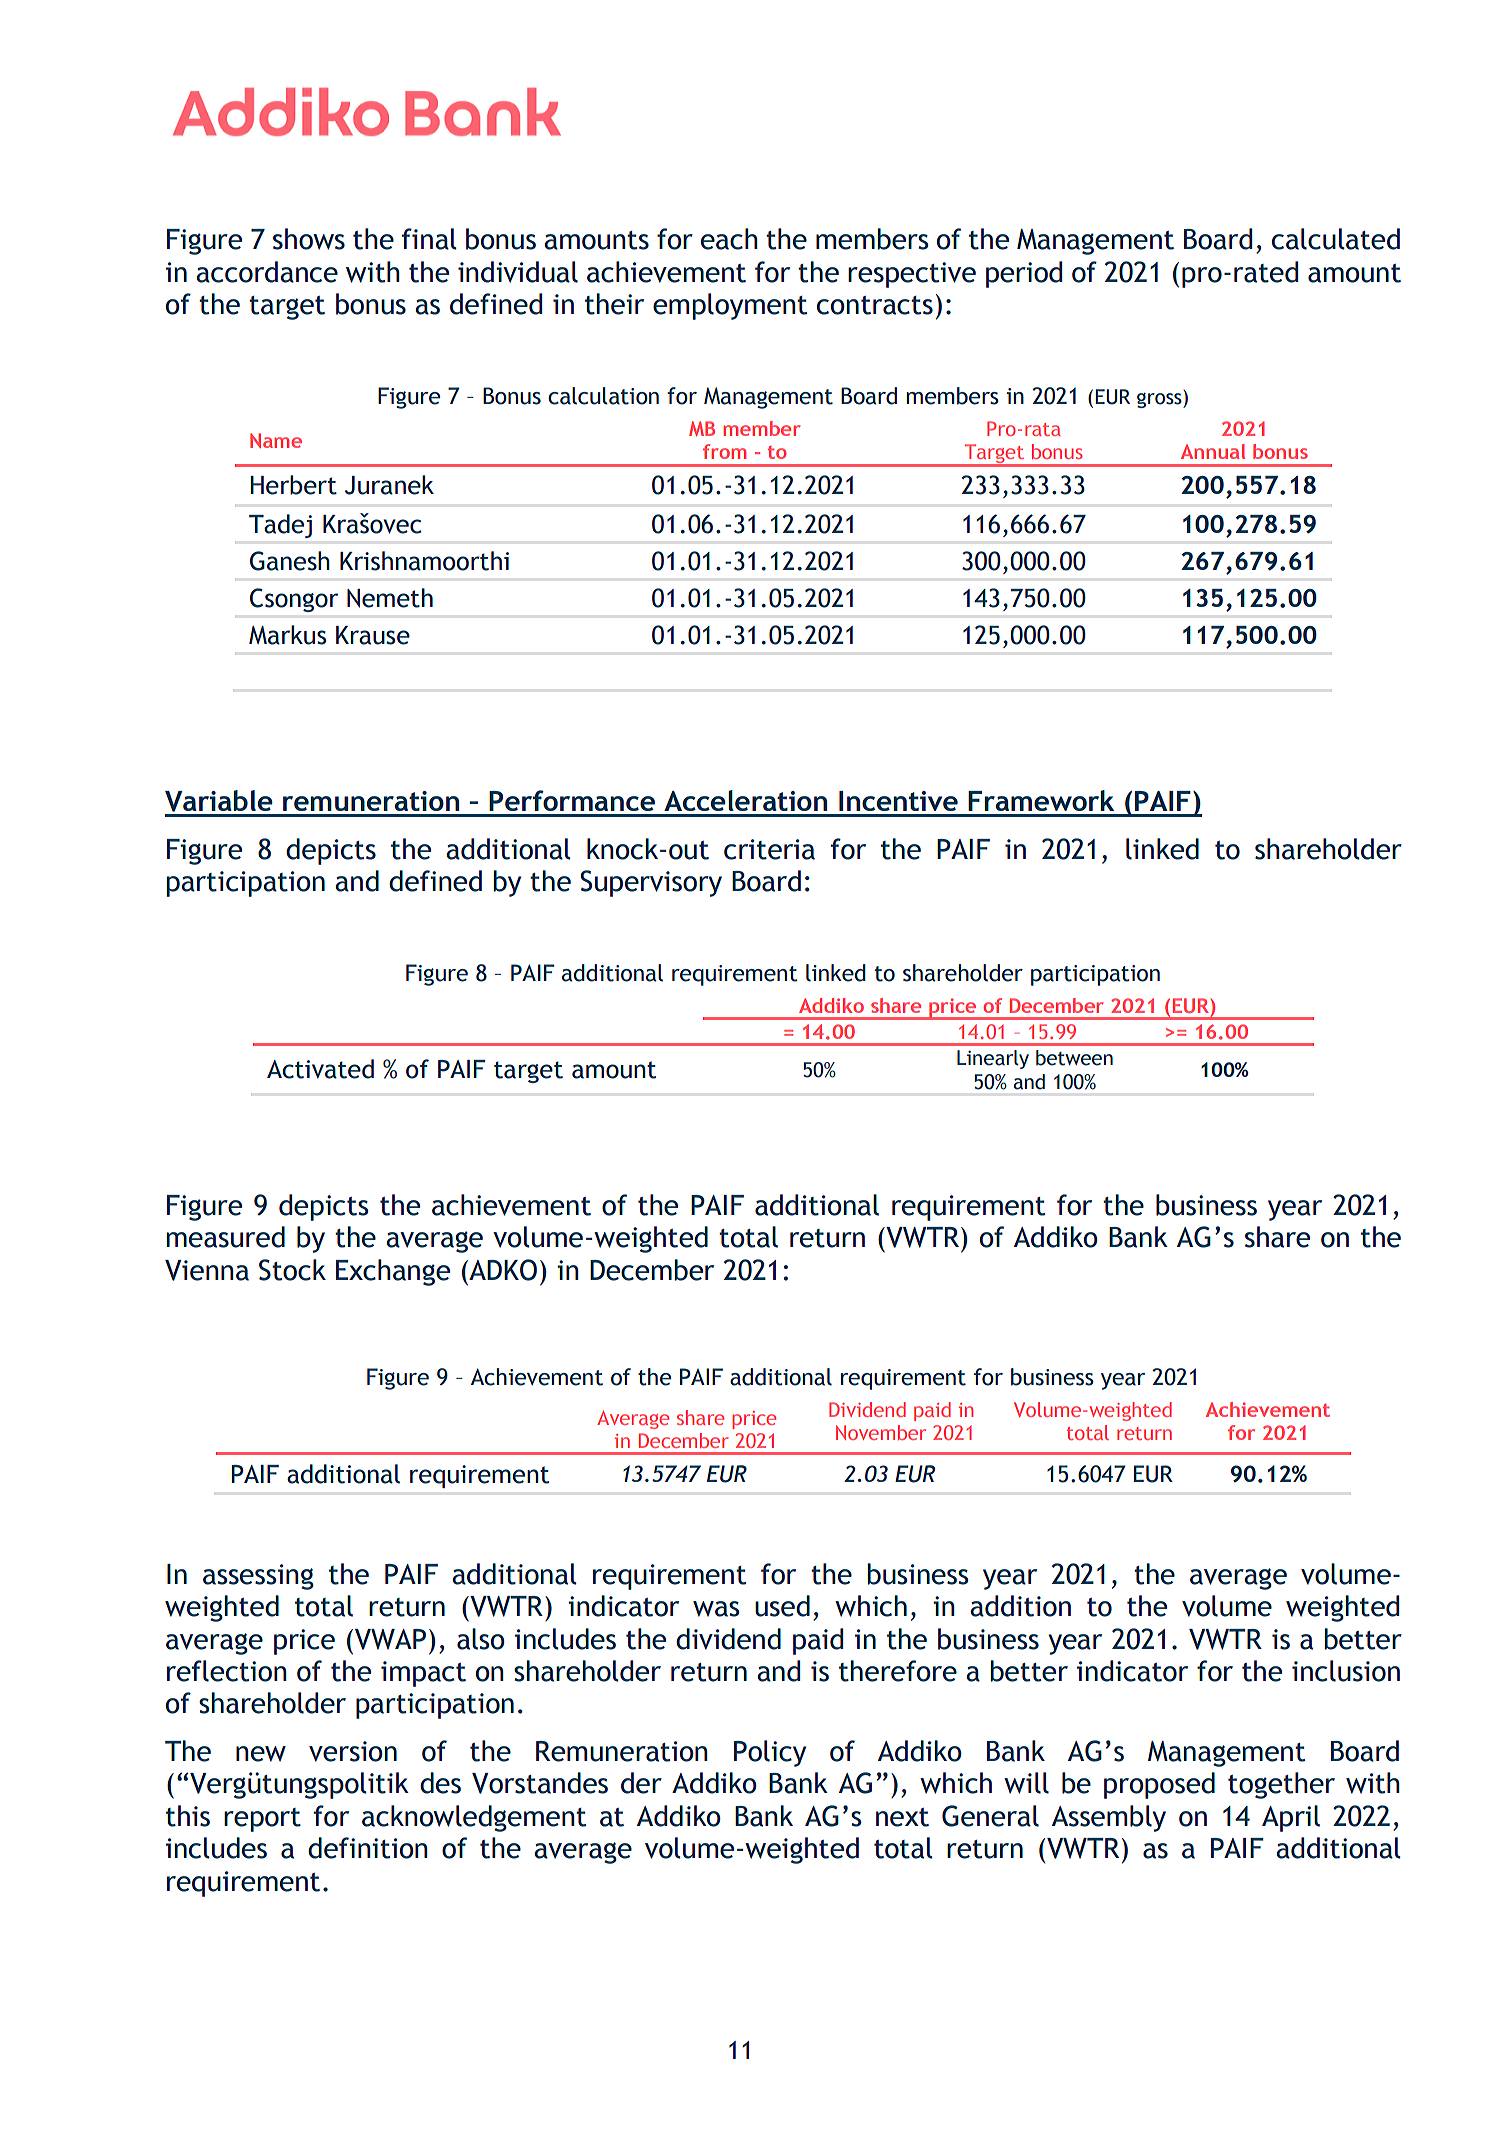  I want to click on calculated, so click(1336, 239).
